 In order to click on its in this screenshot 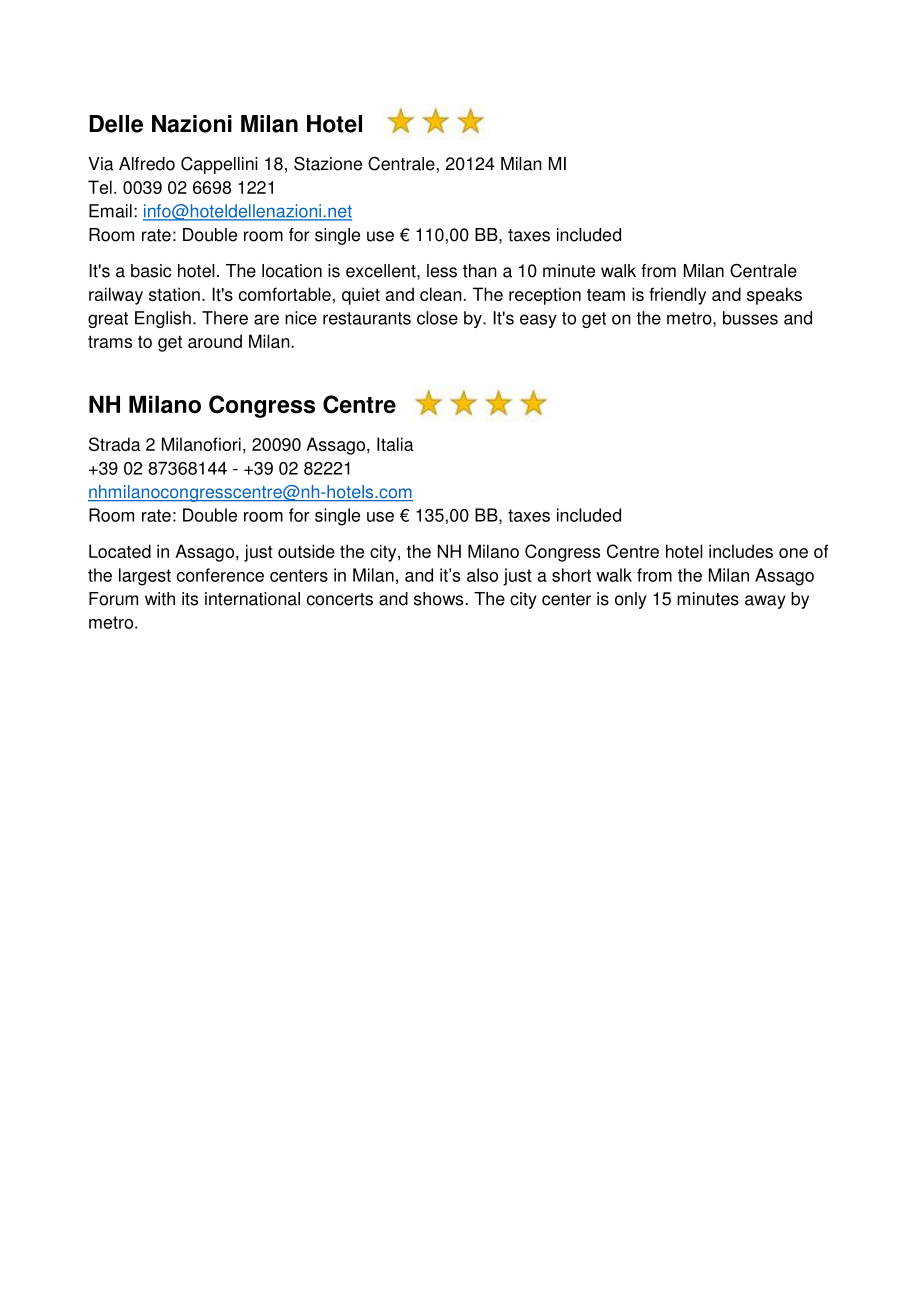, I will do `click(190, 599)`.
